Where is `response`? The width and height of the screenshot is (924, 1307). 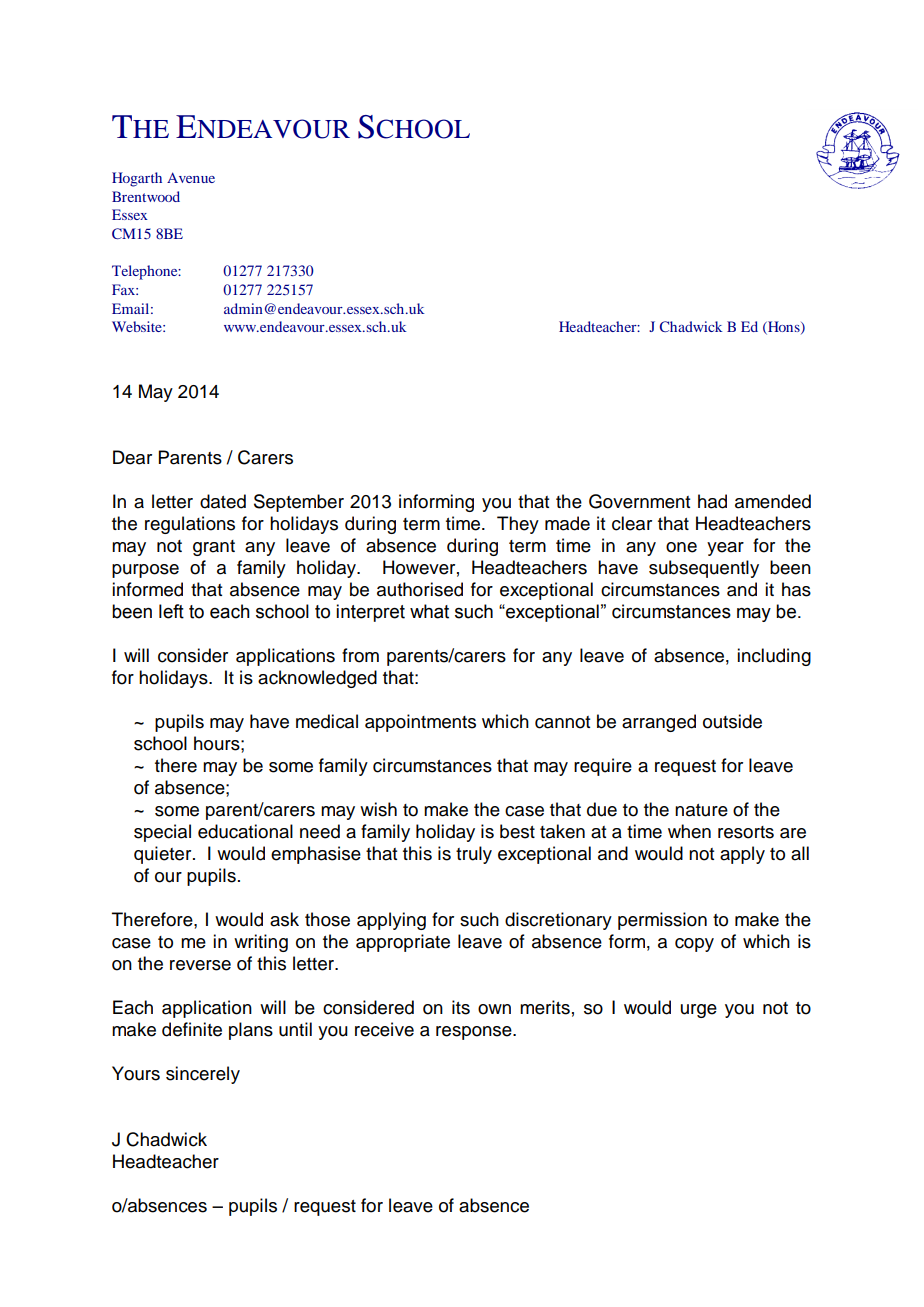 response is located at coordinates (475, 1033).
